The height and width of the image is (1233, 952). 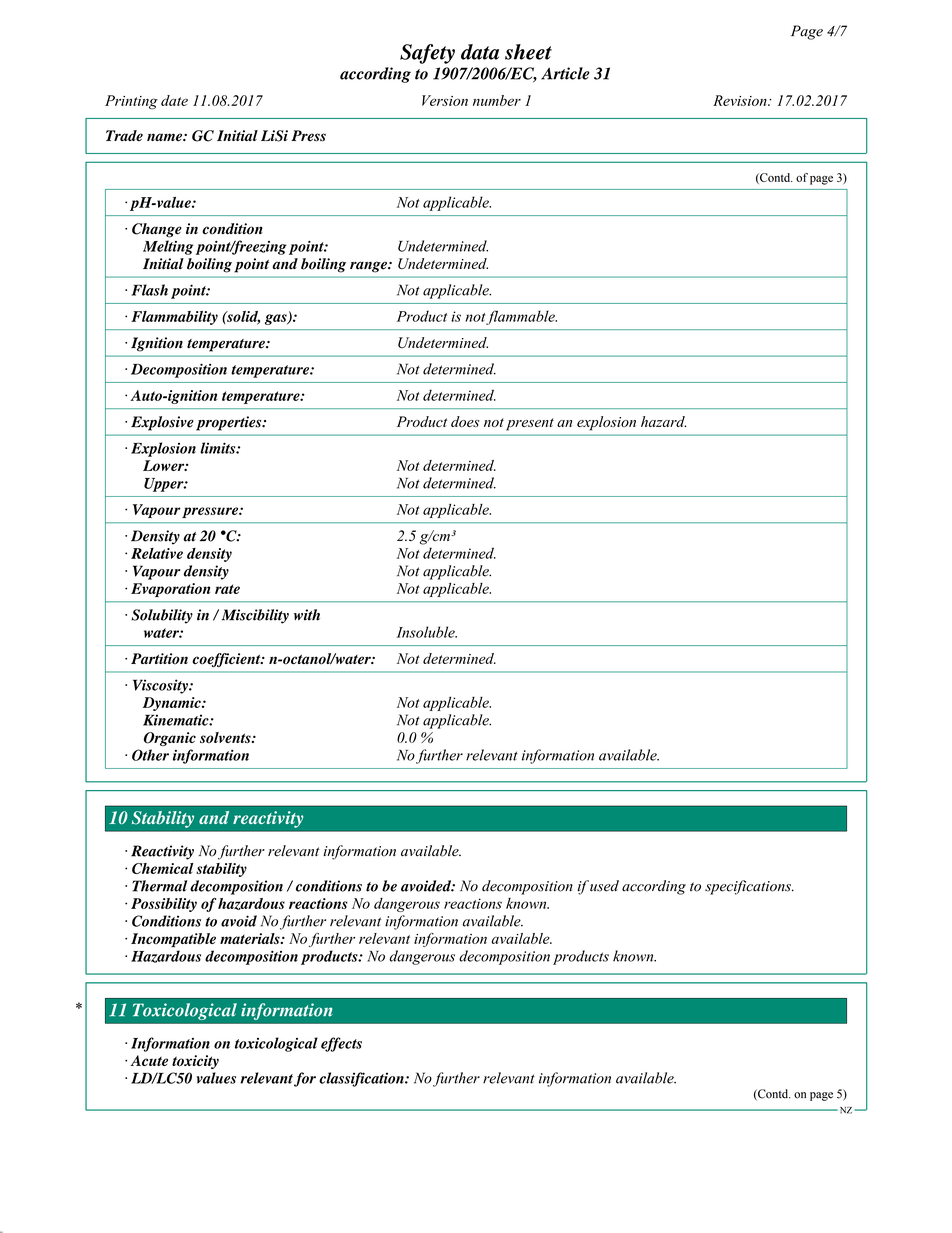 What do you see at coordinates (741, 100) in the image?
I see `Revision` at bounding box center [741, 100].
